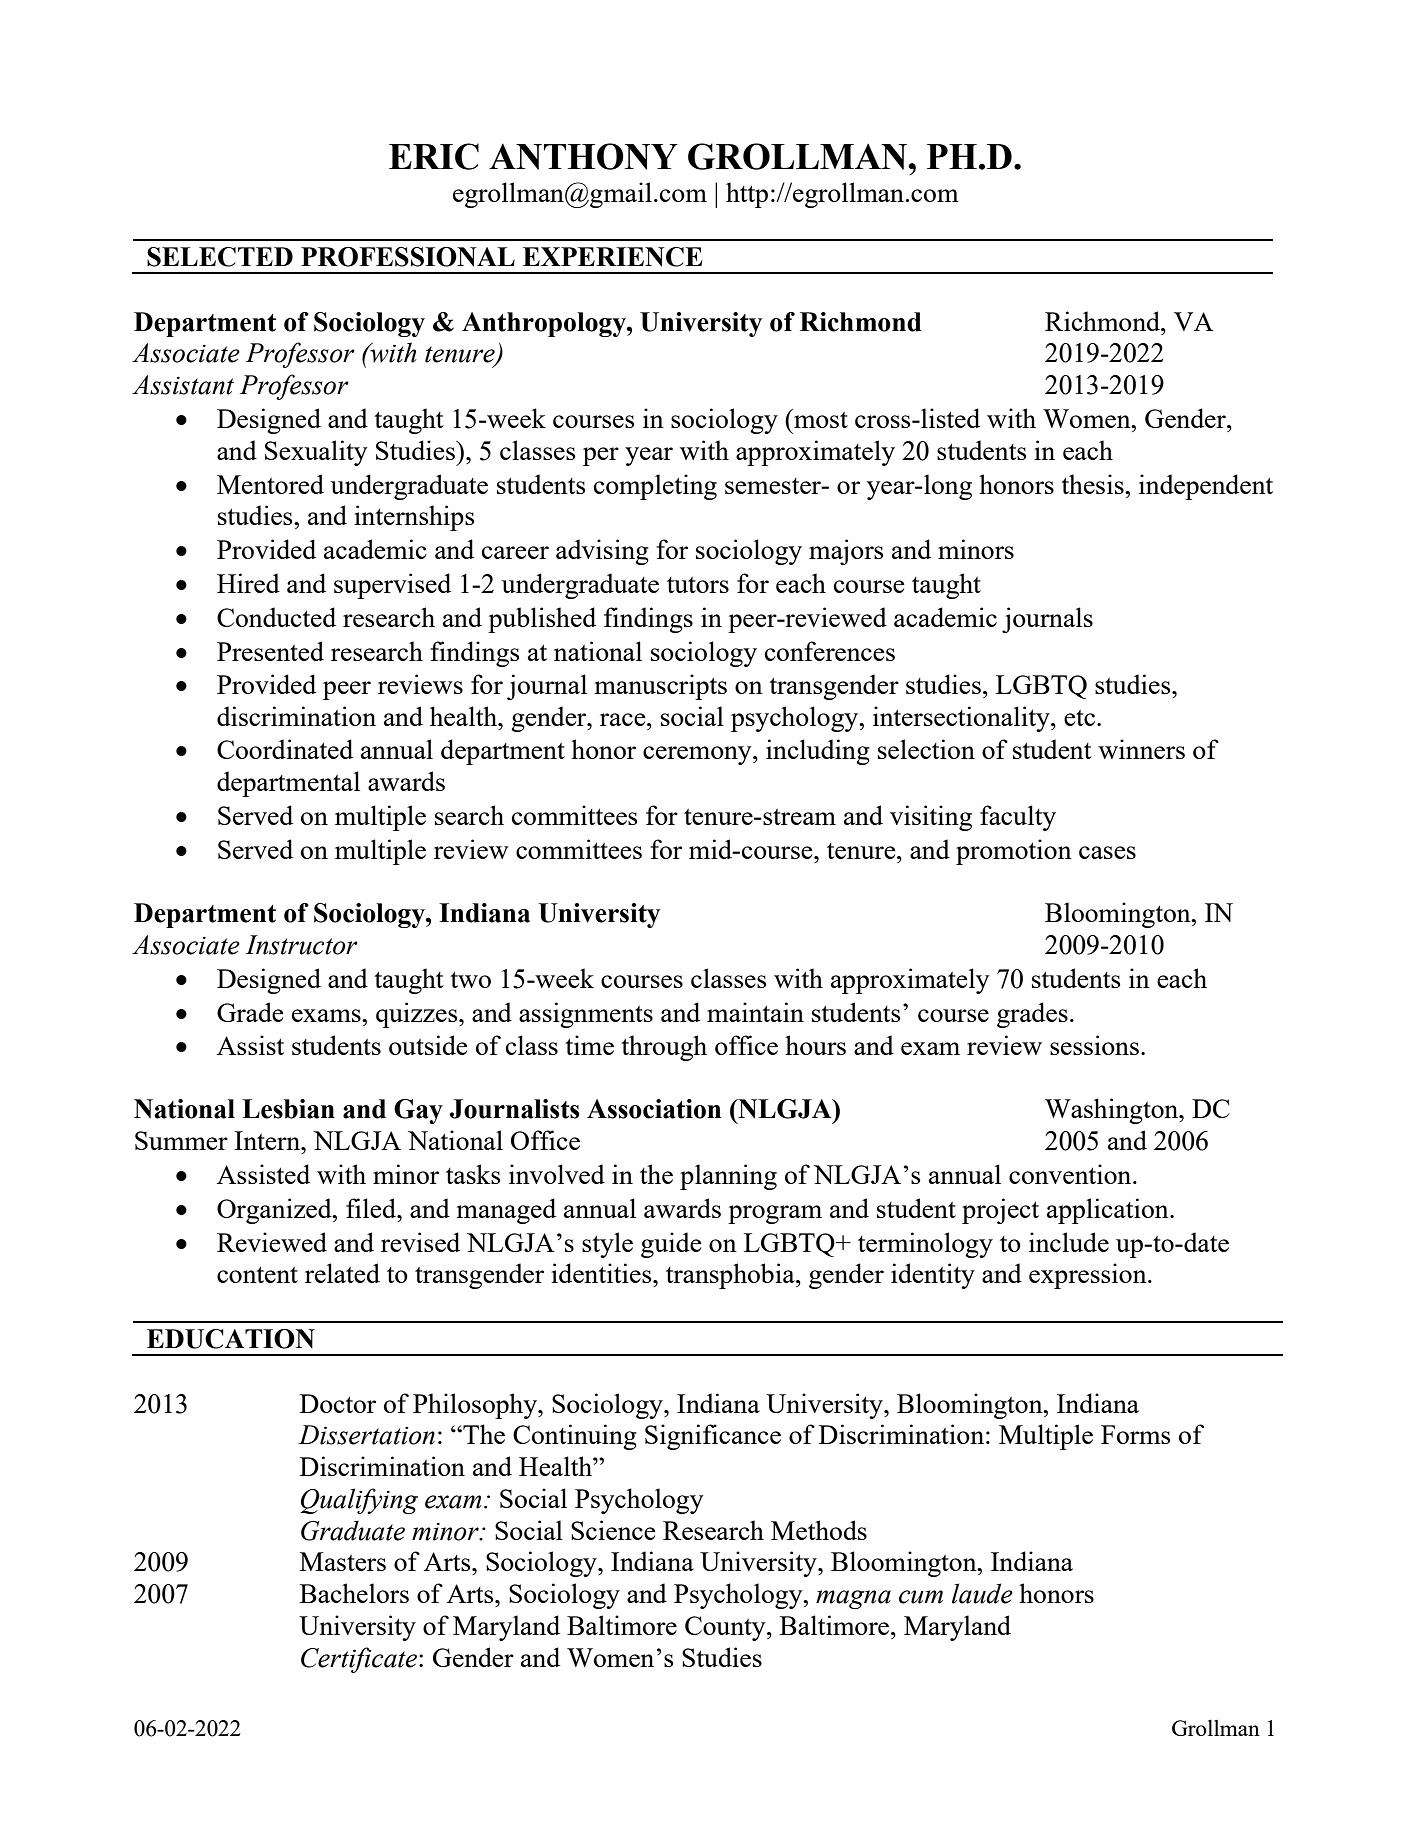 The height and width of the screenshot is (1822, 1408). What do you see at coordinates (612, 257) in the screenshot?
I see `EXPERIENCE` at bounding box center [612, 257].
